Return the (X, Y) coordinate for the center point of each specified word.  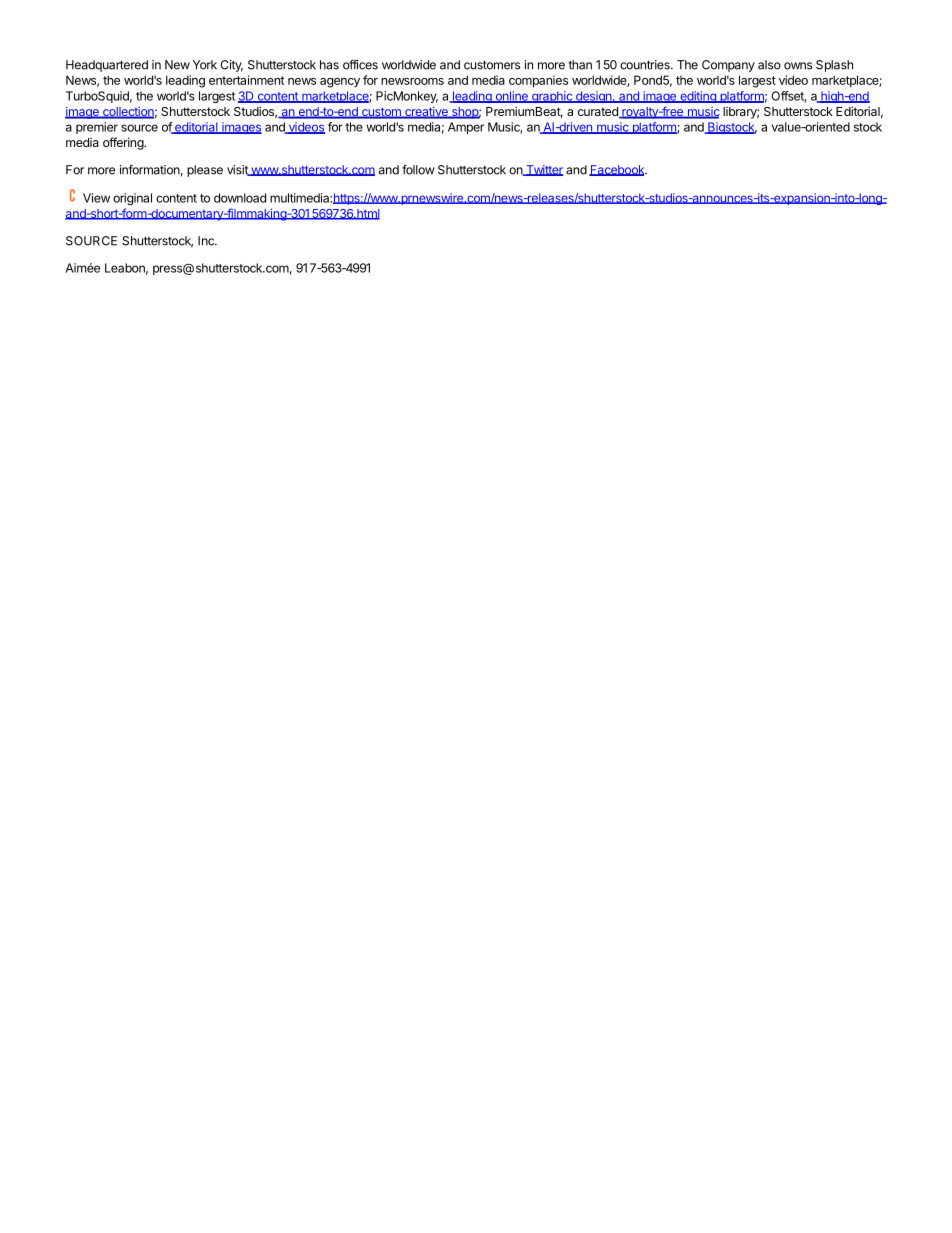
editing (698, 97)
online (511, 97)
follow (418, 170)
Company (728, 66)
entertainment (246, 80)
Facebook (618, 170)
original (132, 199)
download (240, 198)
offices (360, 65)
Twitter (543, 170)
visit (238, 170)
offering (124, 143)
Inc (207, 241)
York (205, 65)
